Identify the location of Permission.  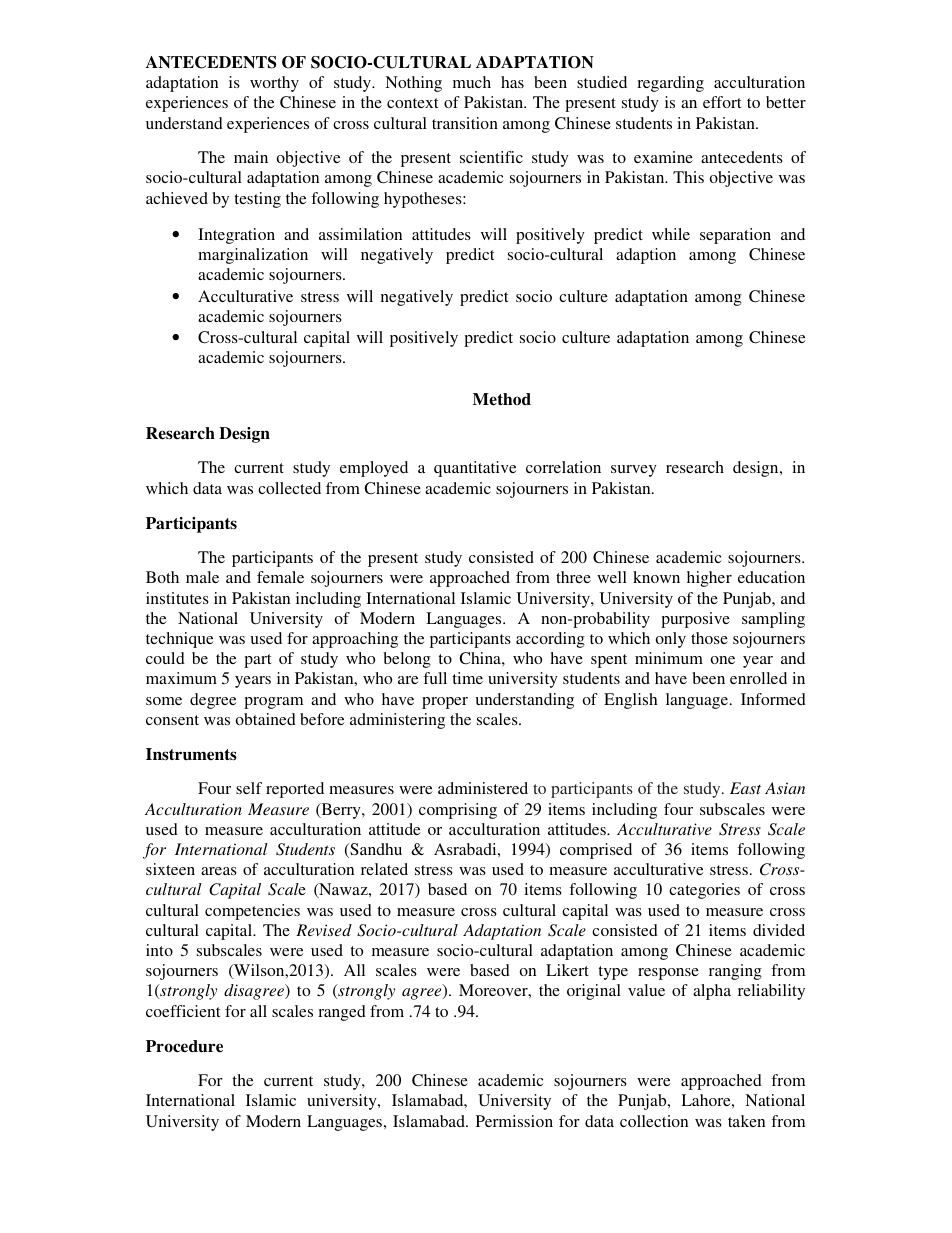
(514, 1121).
